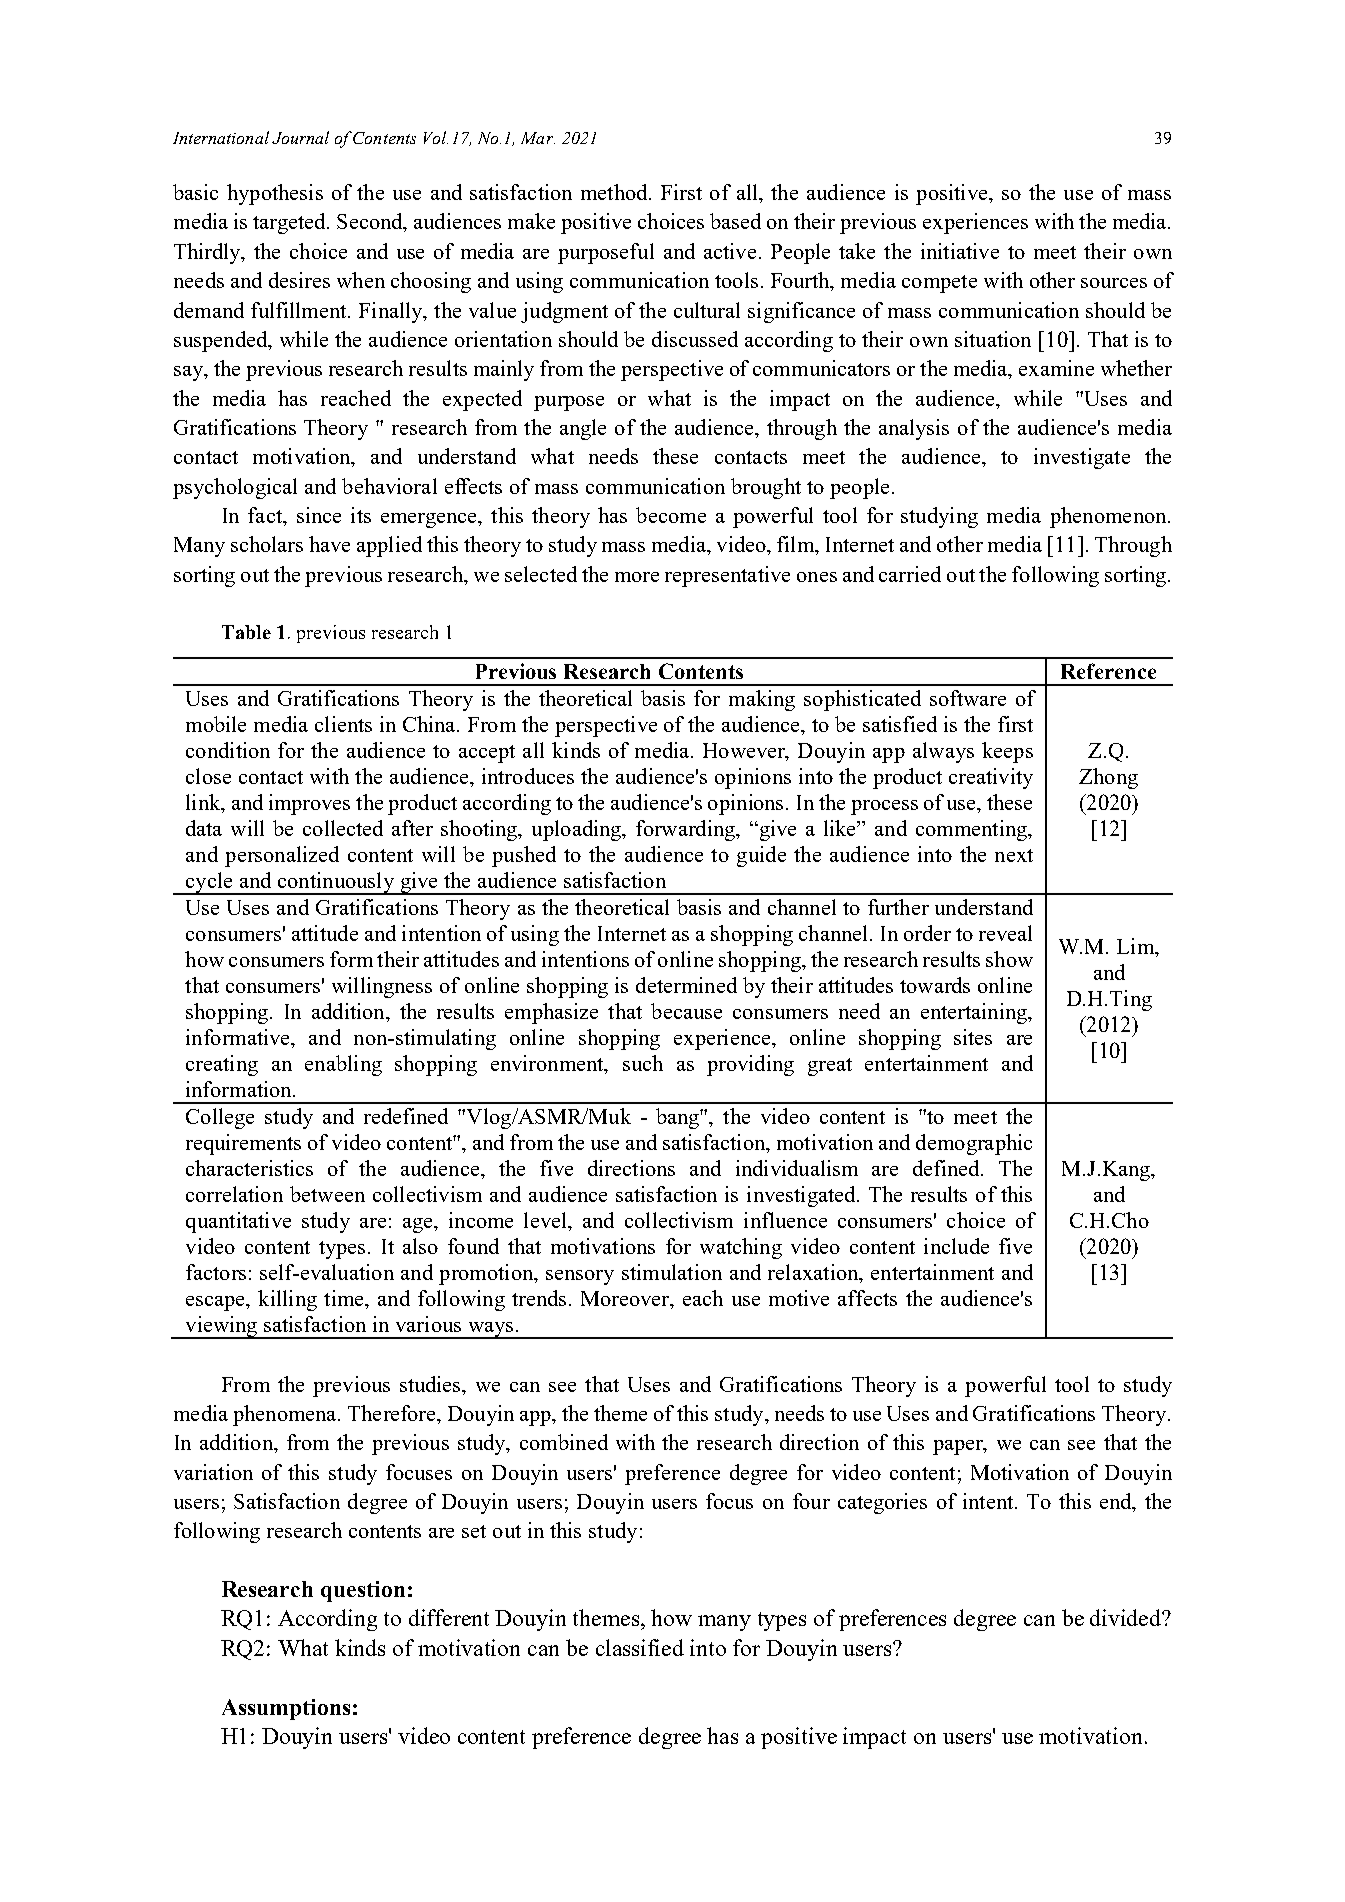  Describe the element at coordinates (275, 194) in the page. I see `hypothesis` at that location.
